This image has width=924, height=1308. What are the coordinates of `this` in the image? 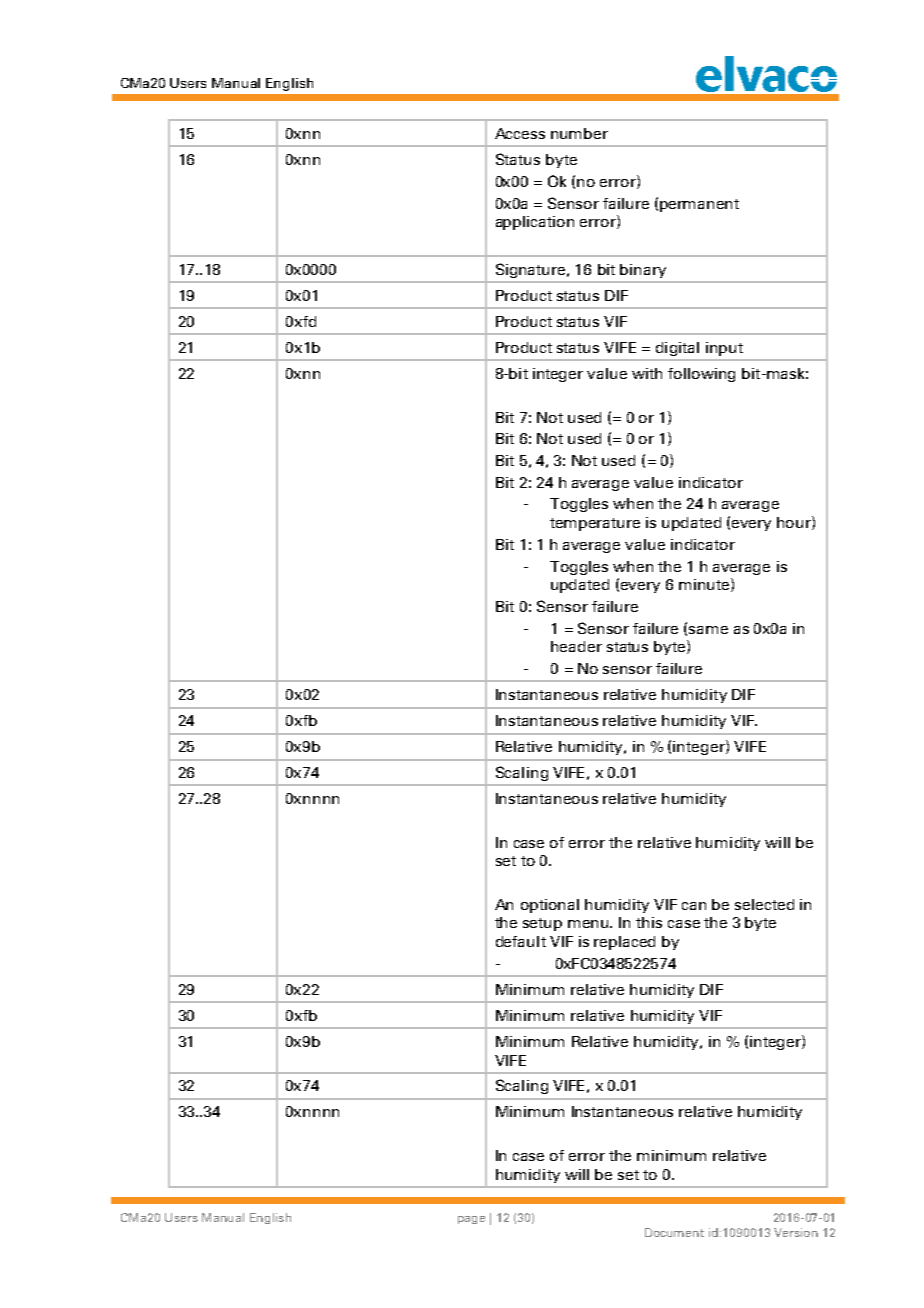 It's located at (649, 922).
